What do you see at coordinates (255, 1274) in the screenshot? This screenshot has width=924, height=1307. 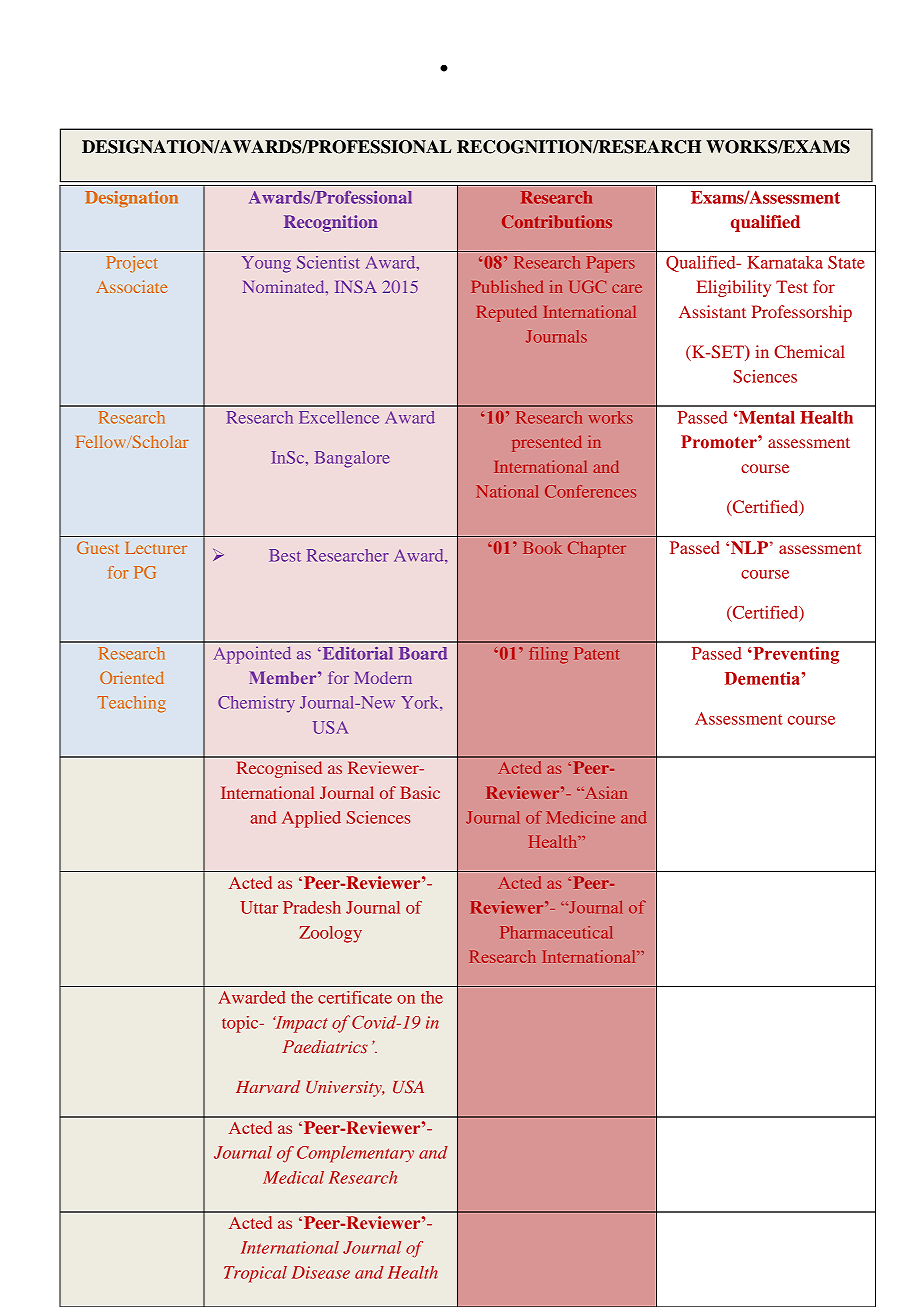 I see `Tropical` at bounding box center [255, 1274].
